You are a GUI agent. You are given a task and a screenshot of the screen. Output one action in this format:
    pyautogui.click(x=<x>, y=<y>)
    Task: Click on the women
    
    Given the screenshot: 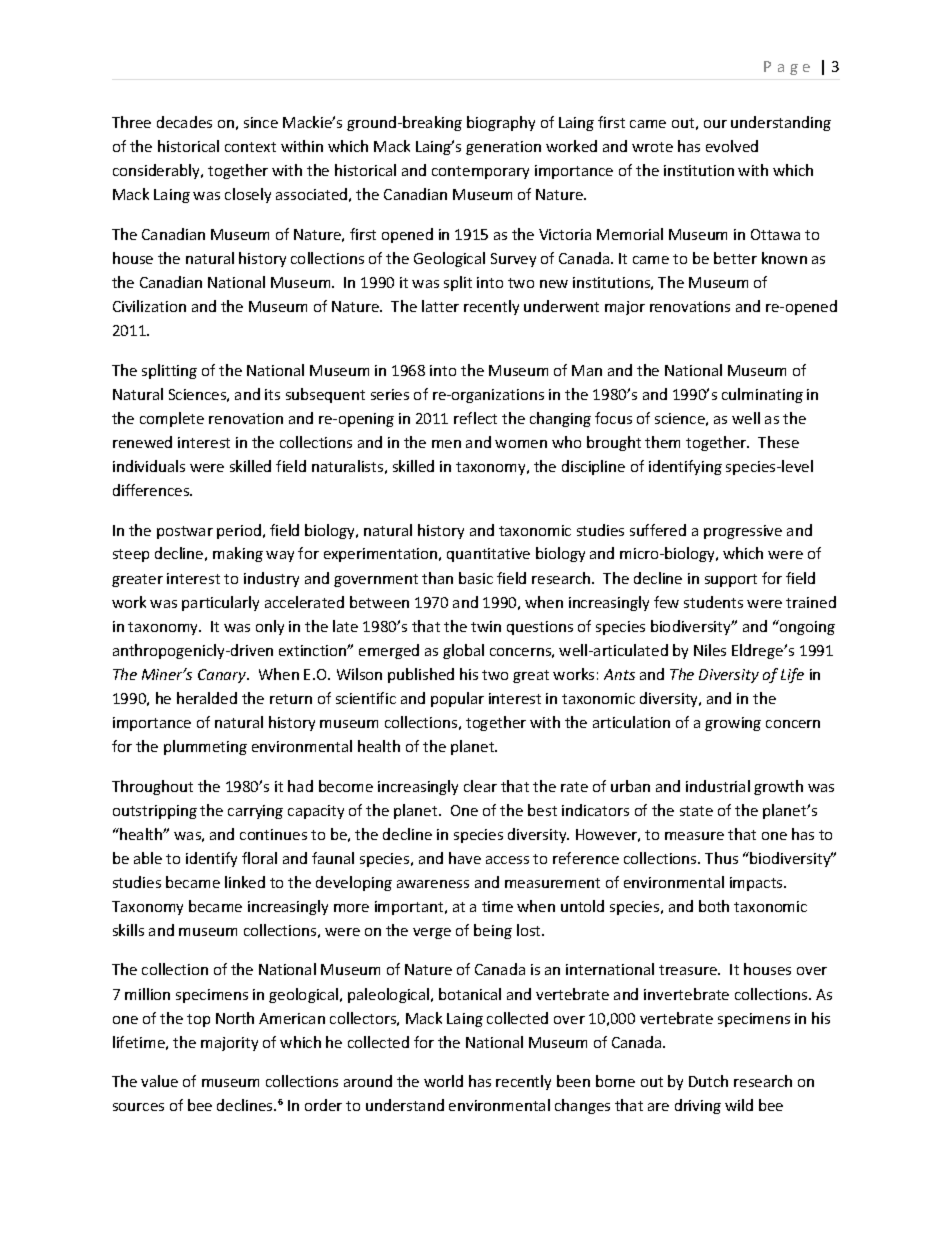 What is the action you would take?
    pyautogui.click(x=521, y=444)
